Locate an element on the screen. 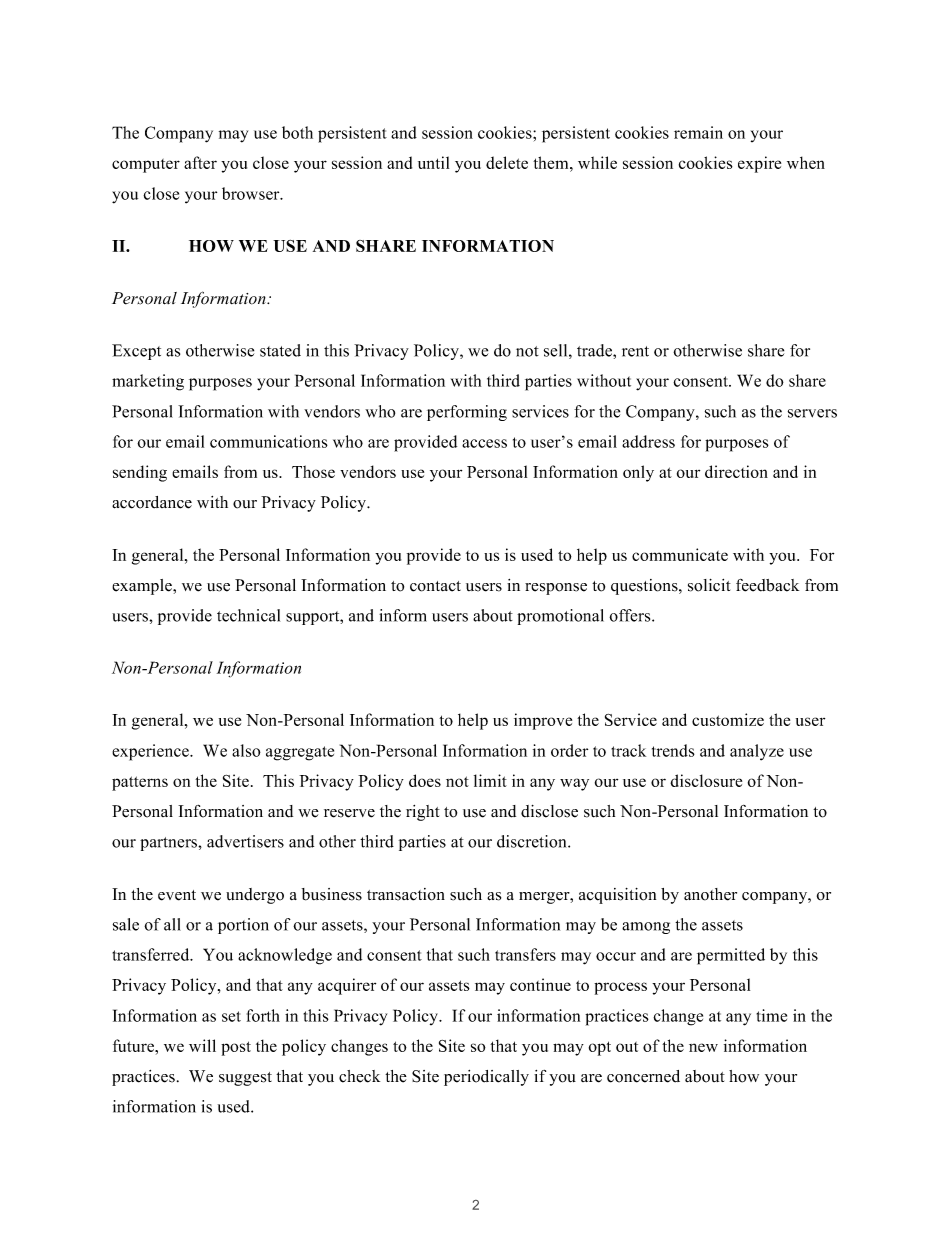 This screenshot has height=1233, width=952. direction is located at coordinates (736, 471).
